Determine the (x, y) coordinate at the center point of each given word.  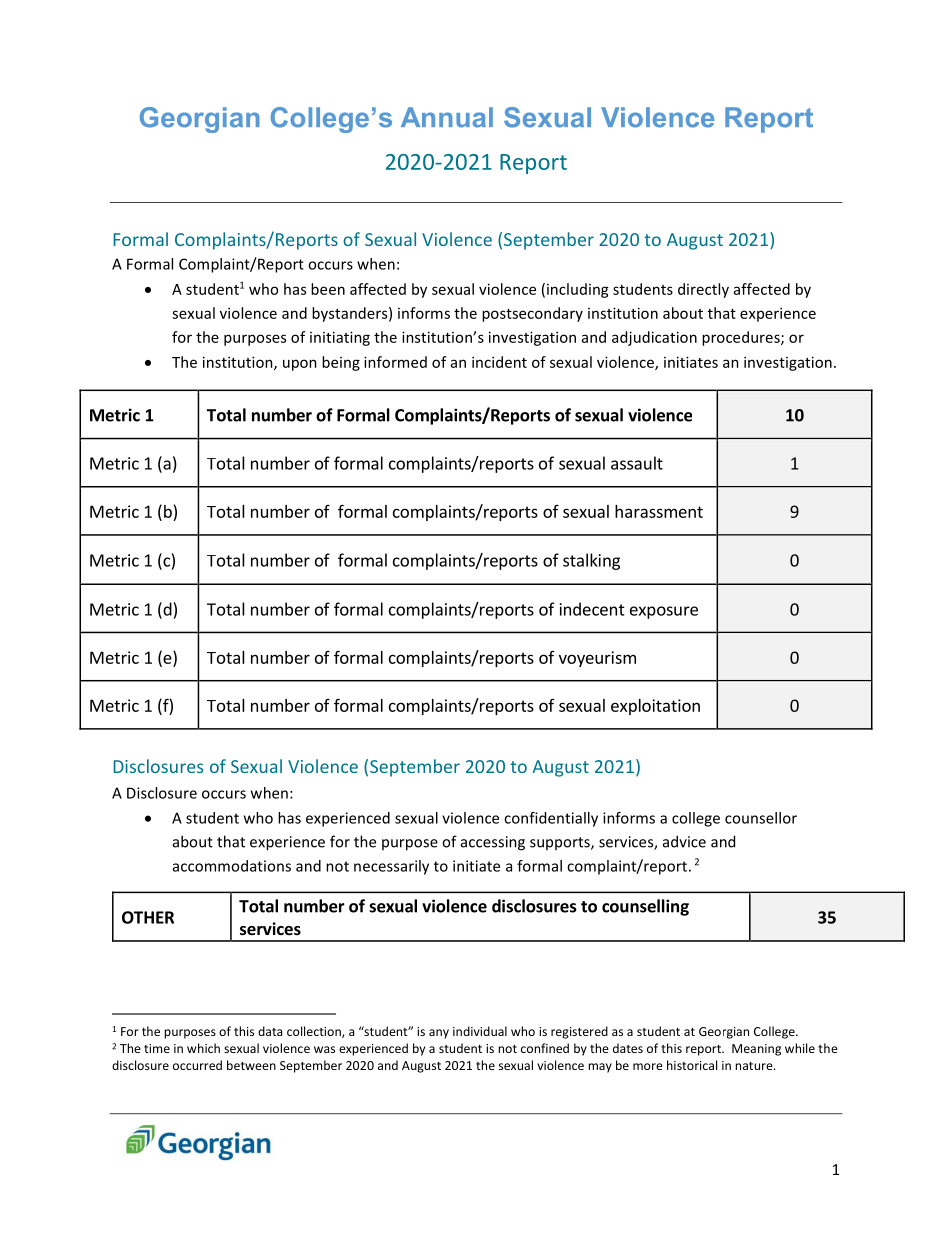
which (203, 1048)
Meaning (756, 1050)
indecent (592, 609)
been (328, 289)
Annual (447, 117)
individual (480, 1031)
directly (703, 290)
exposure (664, 612)
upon (300, 365)
